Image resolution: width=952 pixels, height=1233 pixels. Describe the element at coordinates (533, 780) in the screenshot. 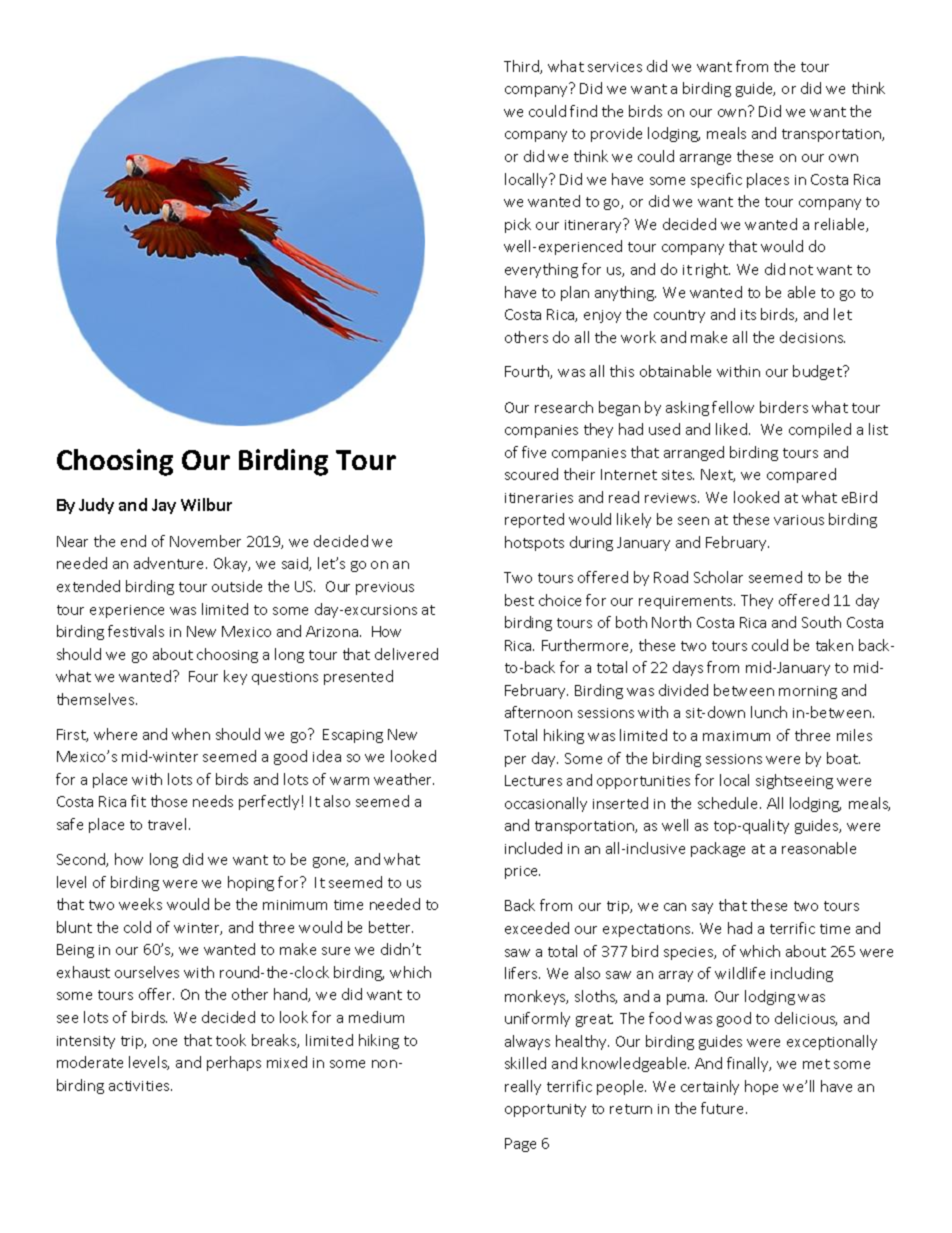

I see `Lectures` at that location.
